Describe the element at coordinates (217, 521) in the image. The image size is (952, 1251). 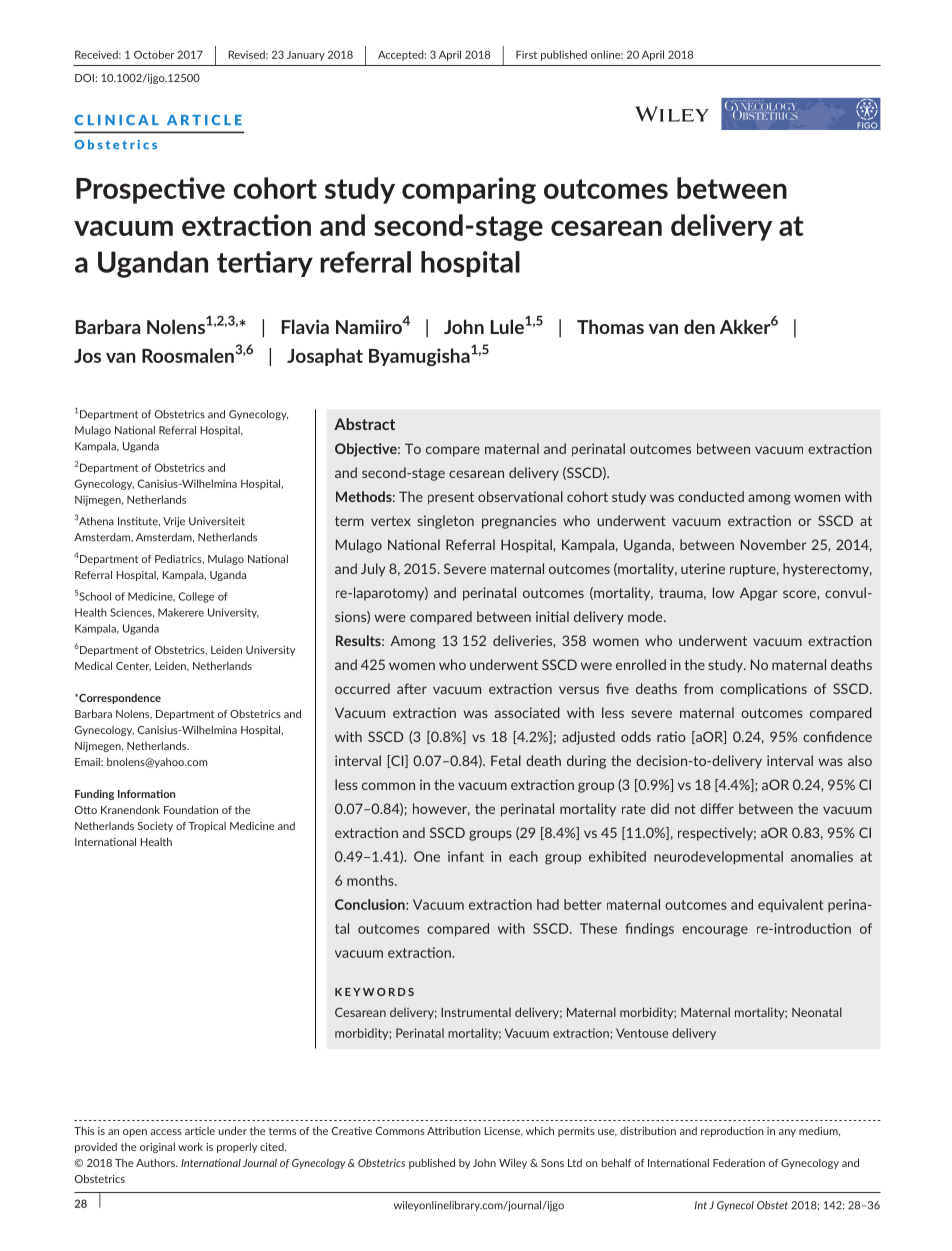
I see `Universiteit` at that location.
